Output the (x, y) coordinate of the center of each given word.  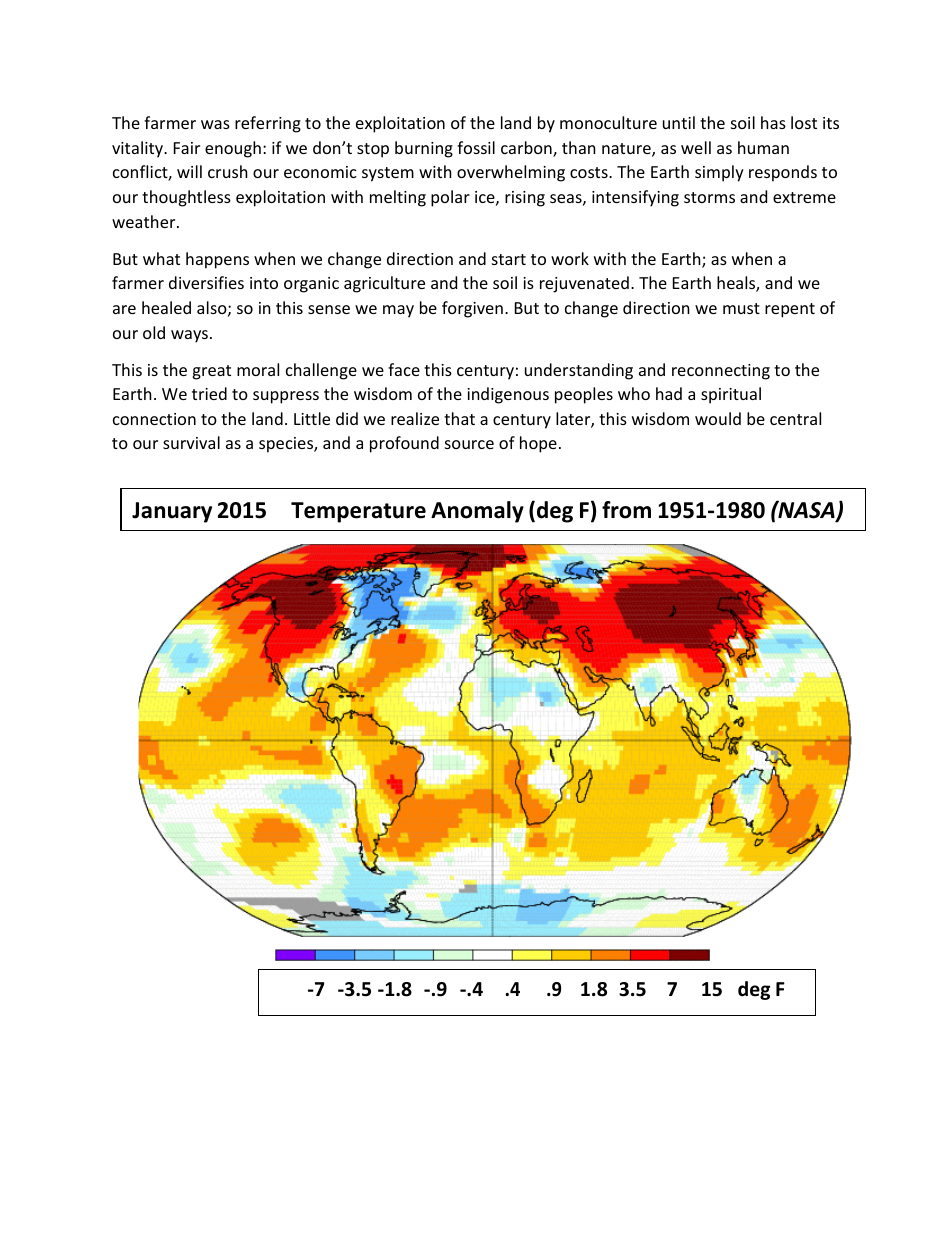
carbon (527, 149)
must (741, 308)
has (773, 122)
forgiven (472, 309)
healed (166, 307)
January (172, 512)
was (215, 124)
